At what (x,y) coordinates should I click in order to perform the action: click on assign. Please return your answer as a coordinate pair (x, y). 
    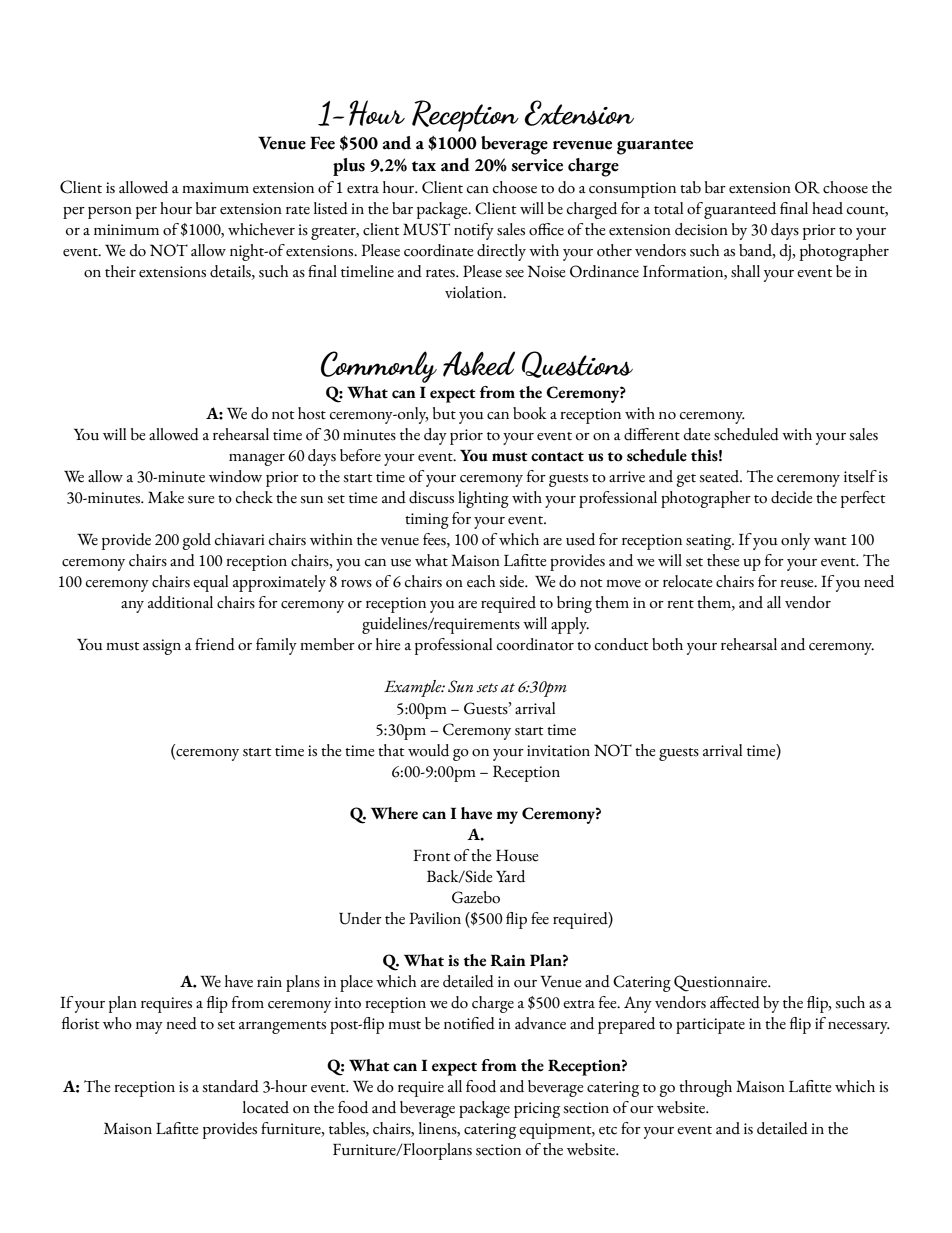
    Looking at the image, I should click on (162, 647).
